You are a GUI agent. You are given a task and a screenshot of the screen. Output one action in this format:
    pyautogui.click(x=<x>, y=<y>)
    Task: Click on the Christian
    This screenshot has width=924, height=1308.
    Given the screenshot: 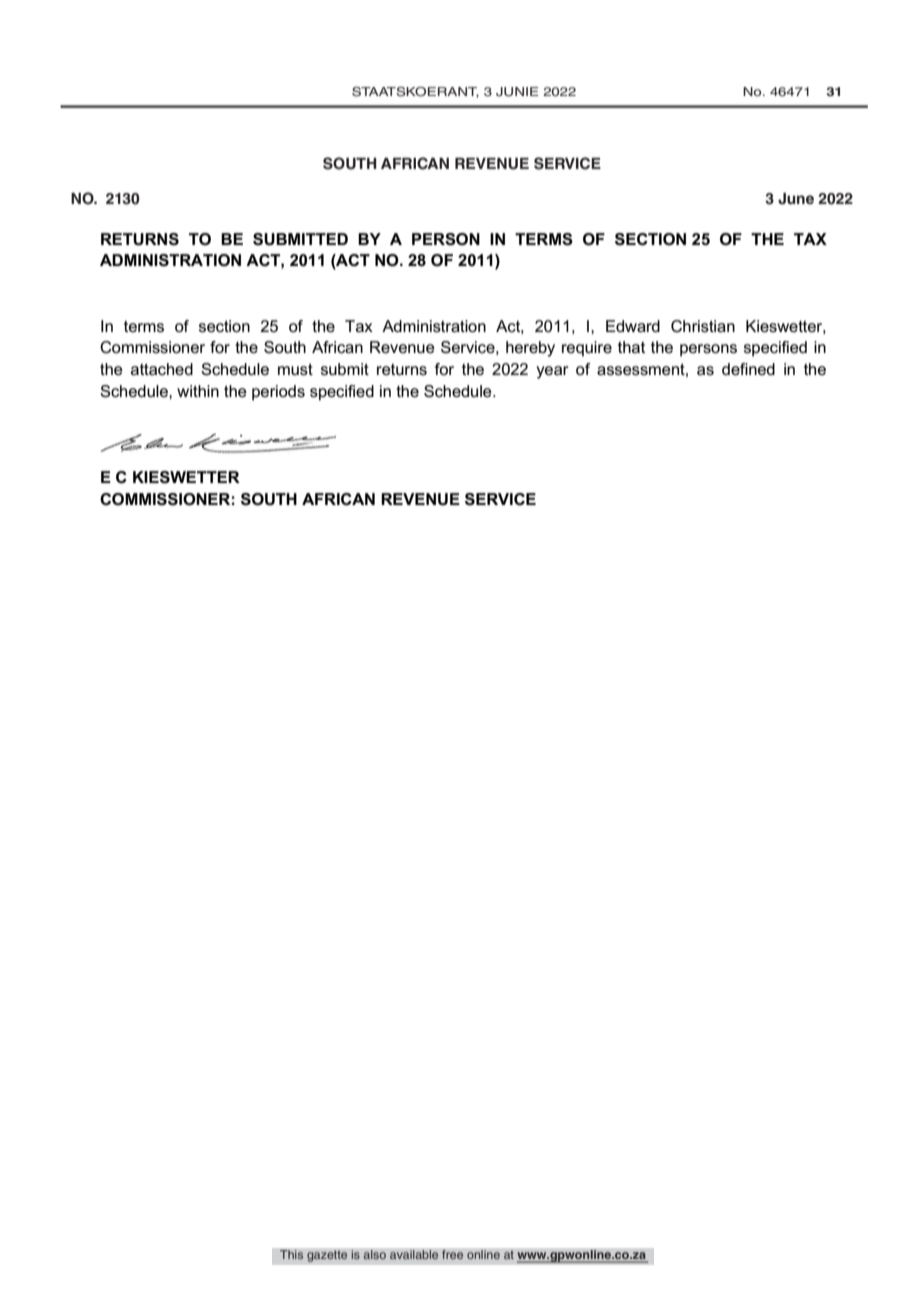 What is the action you would take?
    pyautogui.click(x=703, y=326)
